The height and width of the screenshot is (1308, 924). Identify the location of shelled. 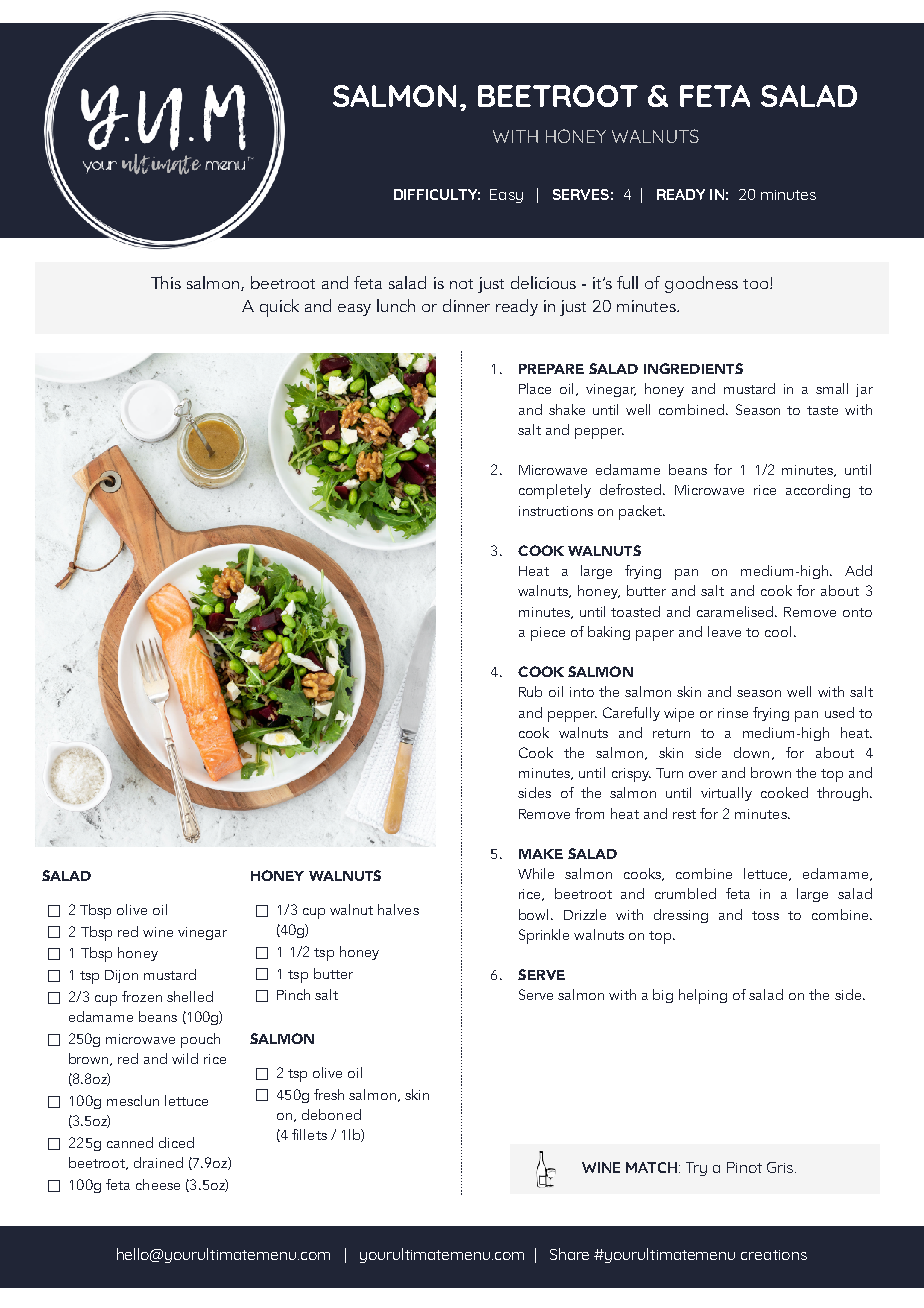
(190, 996).
